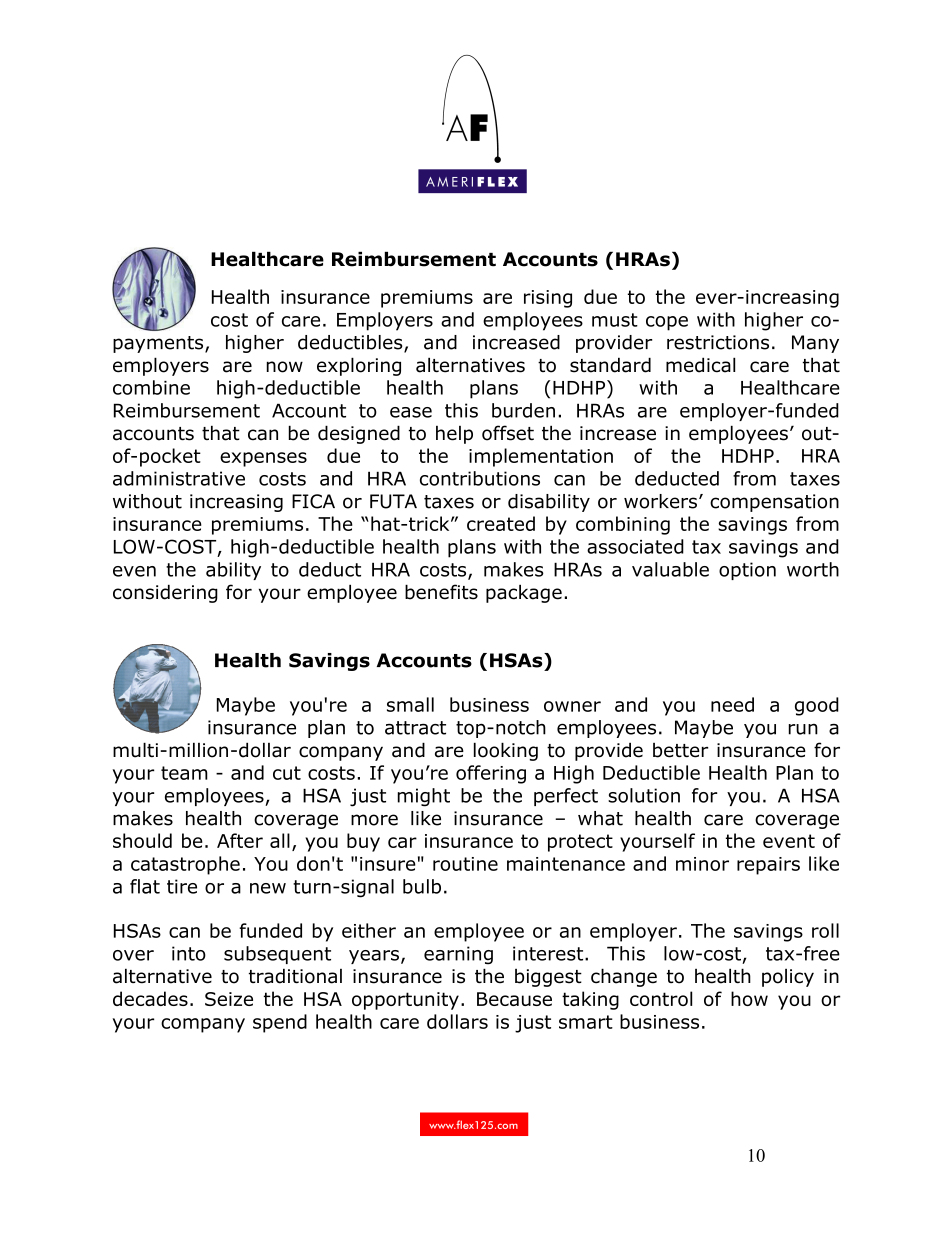 The height and width of the screenshot is (1233, 952). What do you see at coordinates (514, 999) in the screenshot?
I see `Because` at bounding box center [514, 999].
